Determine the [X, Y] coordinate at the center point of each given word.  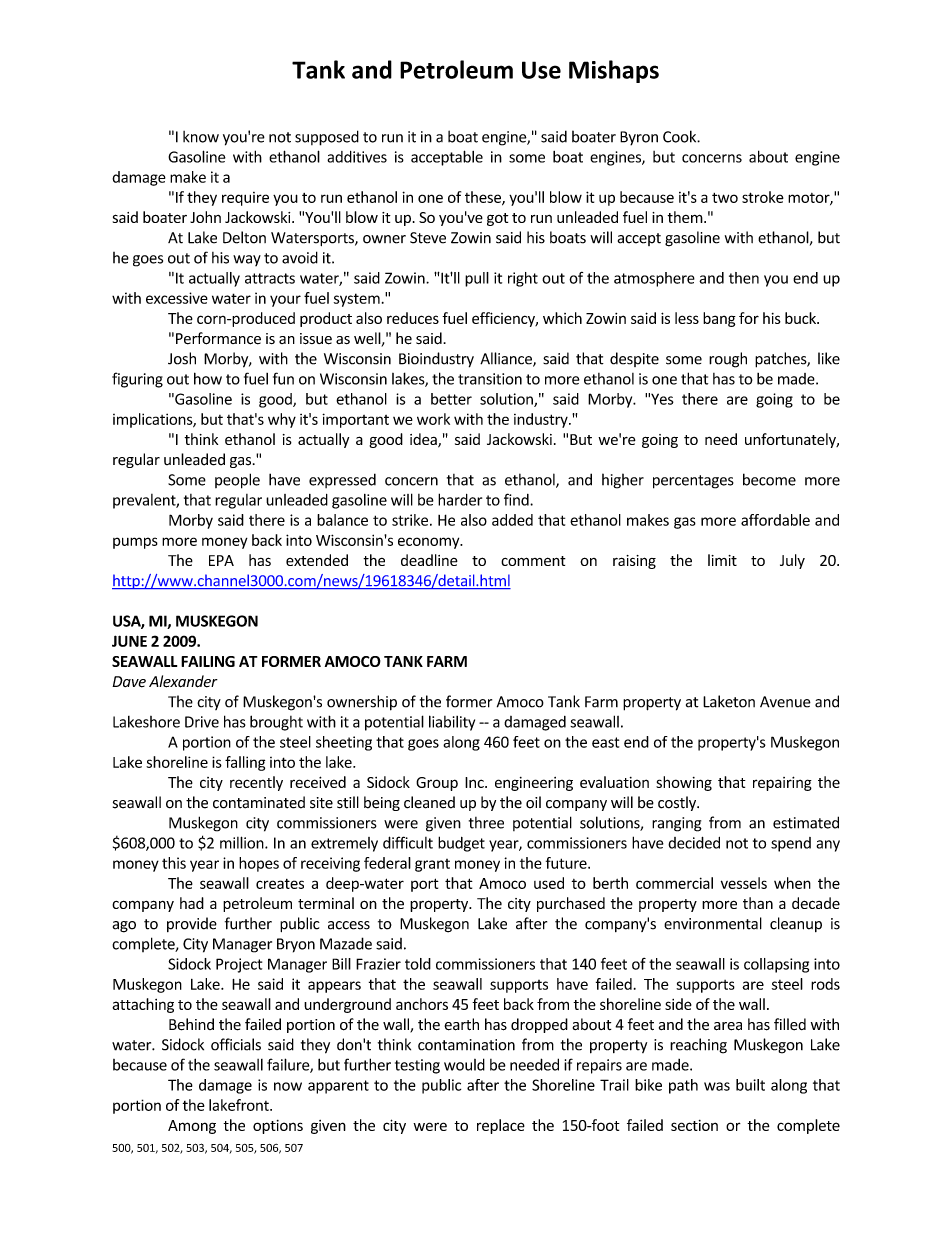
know [201, 137]
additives [357, 157]
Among [192, 1127]
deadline [429, 560]
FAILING [208, 661]
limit [722, 560]
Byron [639, 138]
